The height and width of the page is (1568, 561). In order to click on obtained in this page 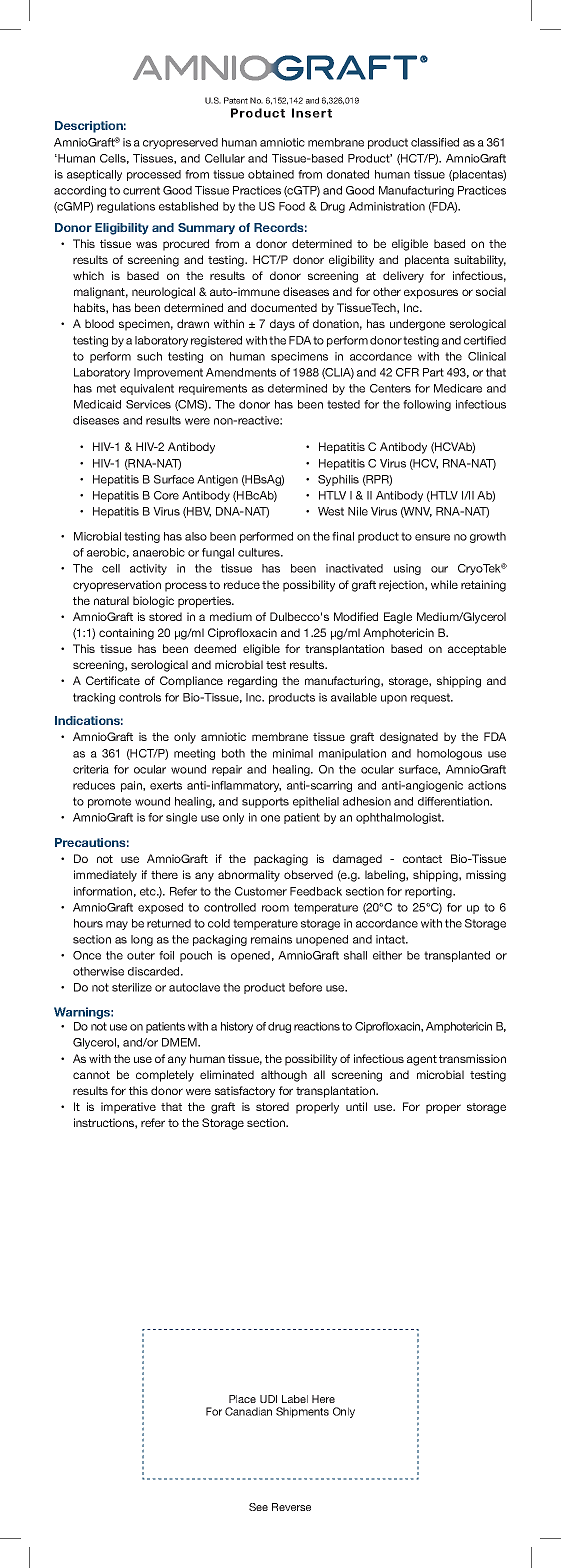, I will do `click(271, 174)`.
